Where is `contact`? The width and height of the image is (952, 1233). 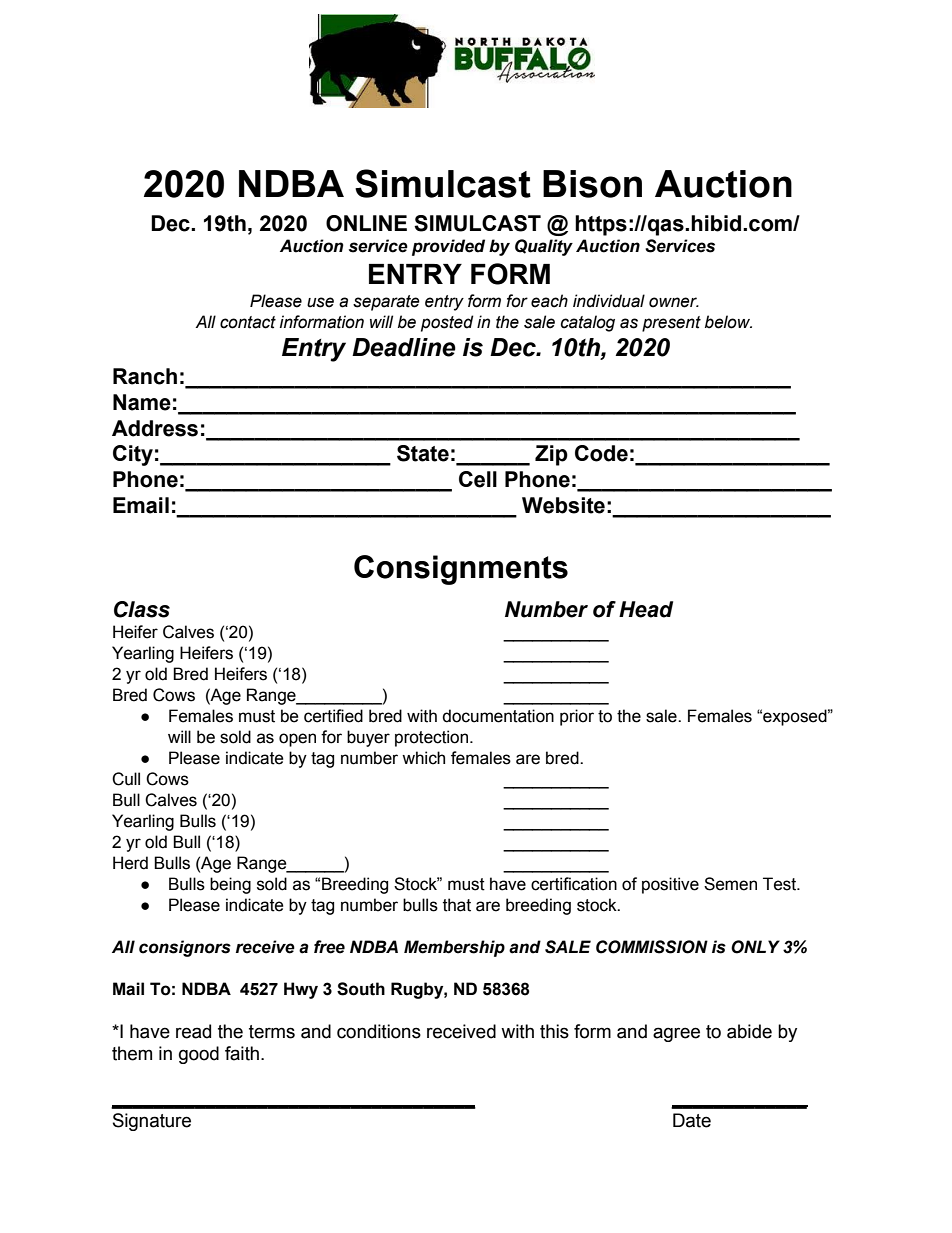
contact is located at coordinates (248, 322).
